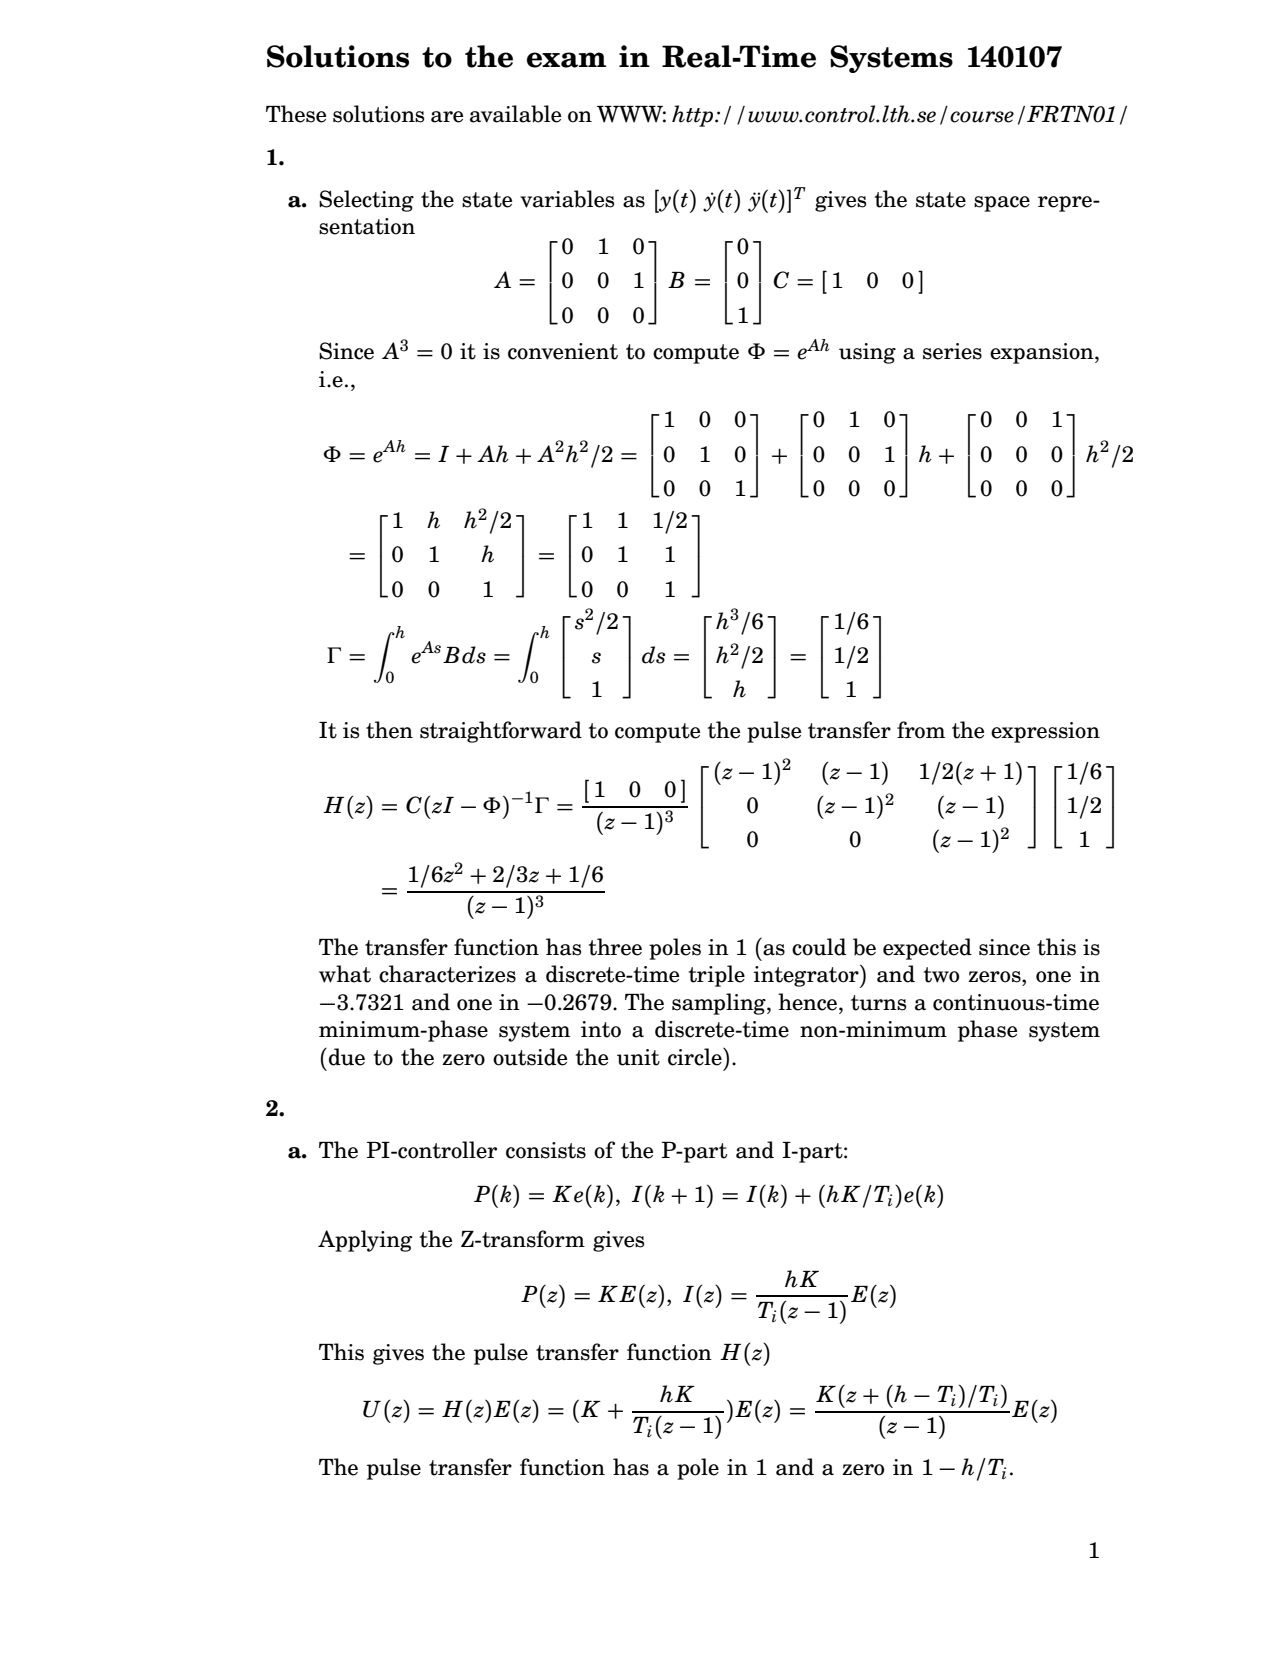 The height and width of the image is (1666, 1287). Describe the element at coordinates (952, 351) in the image. I see `series` at that location.
